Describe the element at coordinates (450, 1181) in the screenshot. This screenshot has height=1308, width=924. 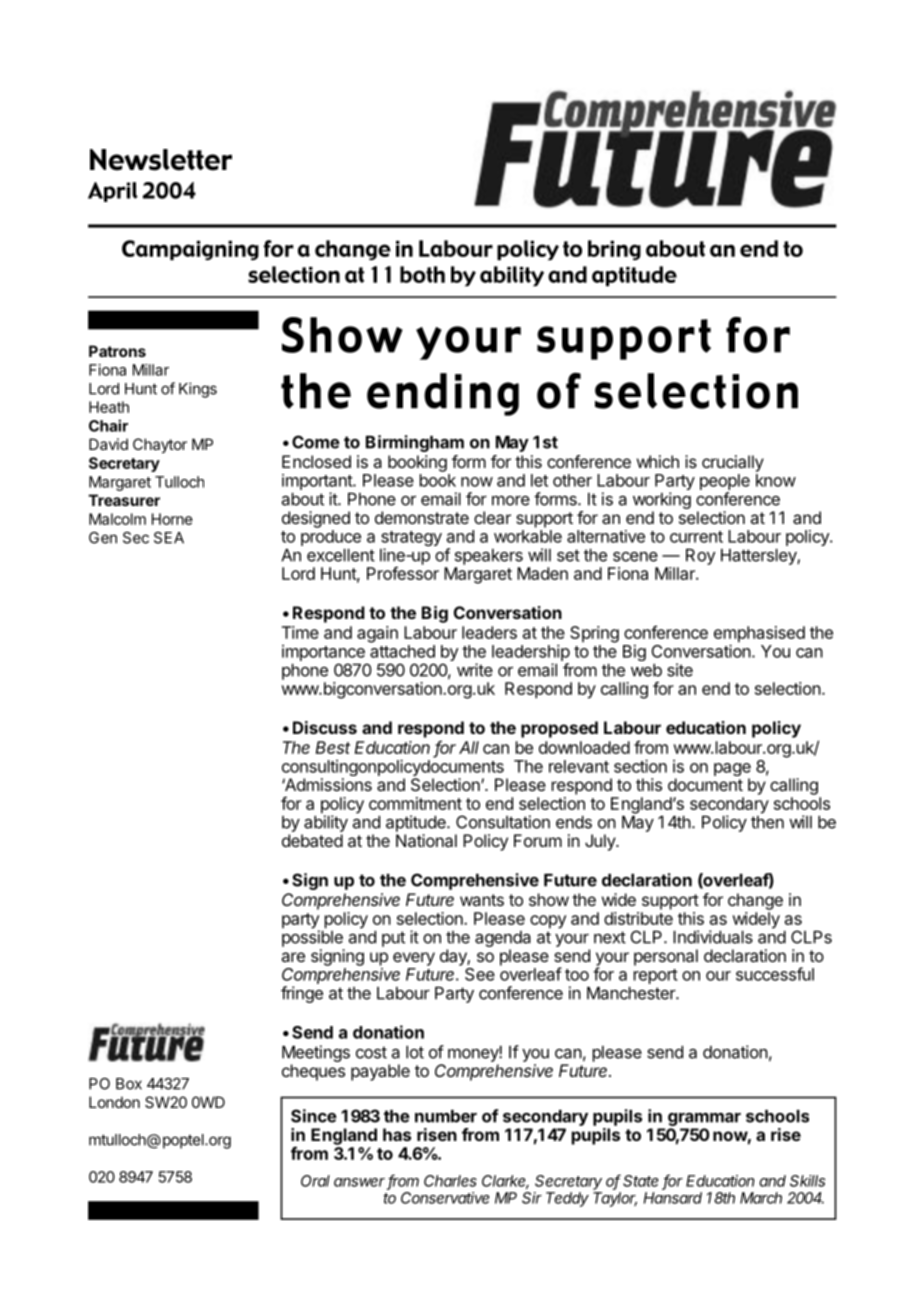
I see `Charles` at that location.
